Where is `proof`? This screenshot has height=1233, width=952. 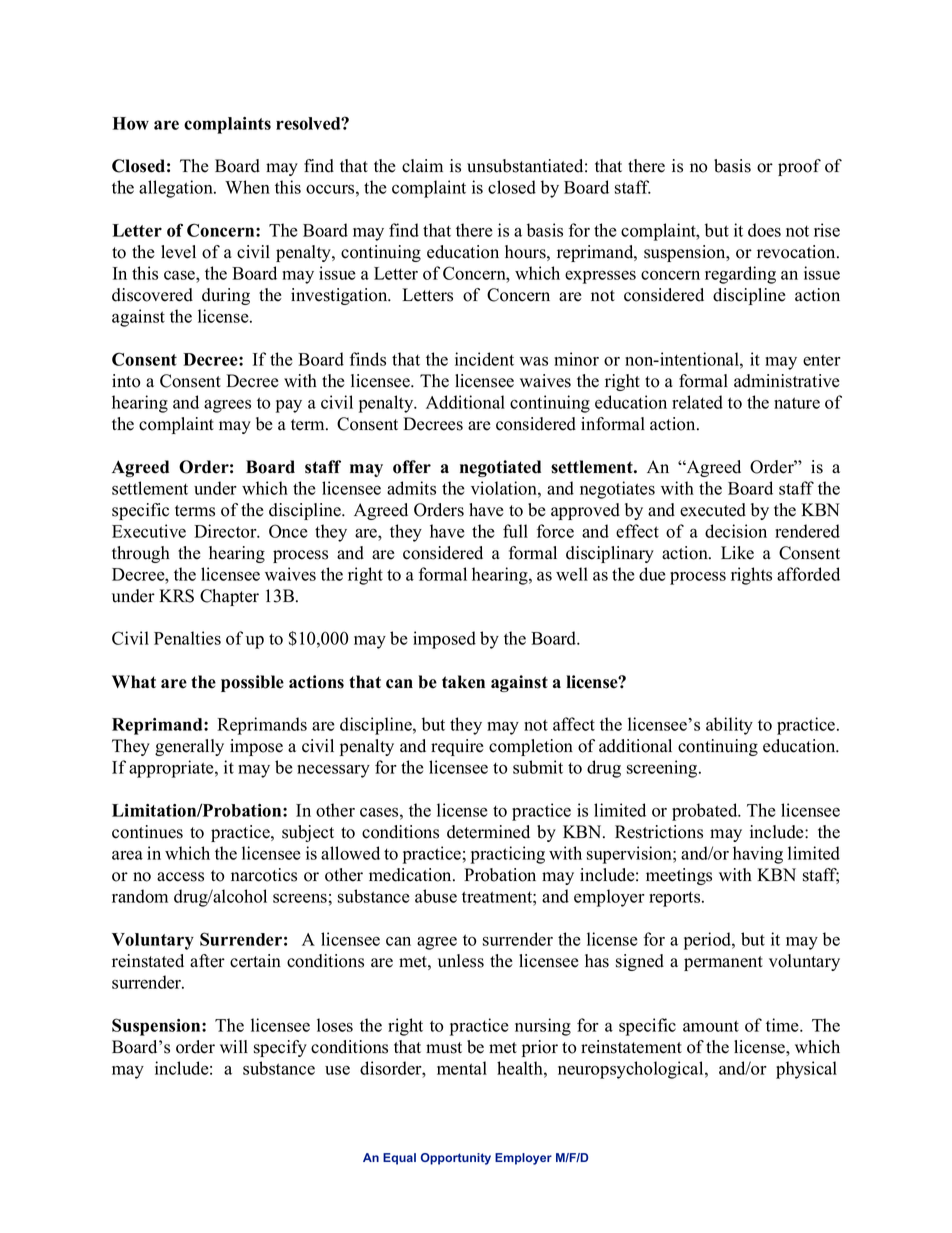
proof is located at coordinates (799, 167).
